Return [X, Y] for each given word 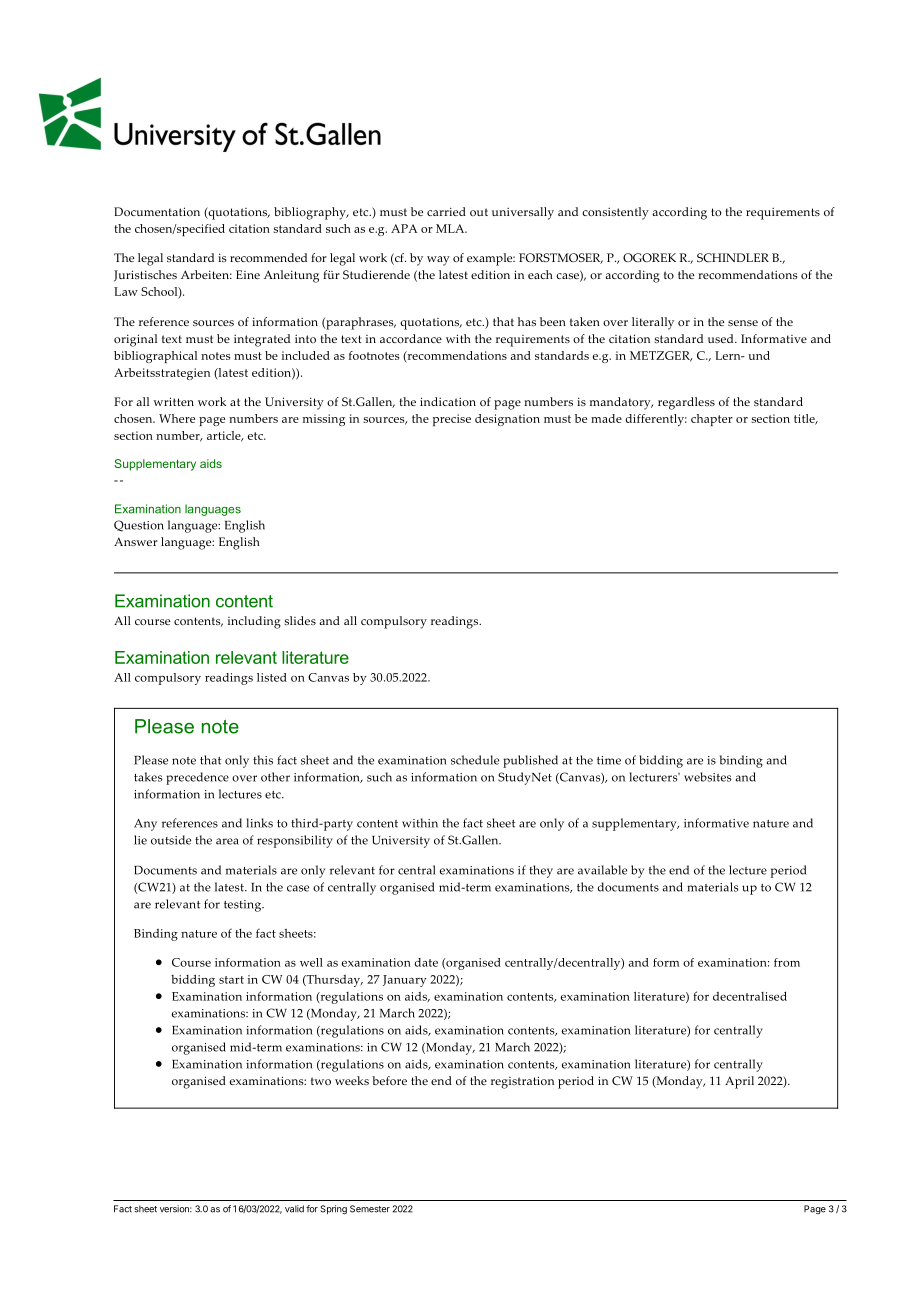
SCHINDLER [733, 258]
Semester [370, 1209]
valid [294, 1209]
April [739, 1082]
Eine [248, 274]
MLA [451, 228]
